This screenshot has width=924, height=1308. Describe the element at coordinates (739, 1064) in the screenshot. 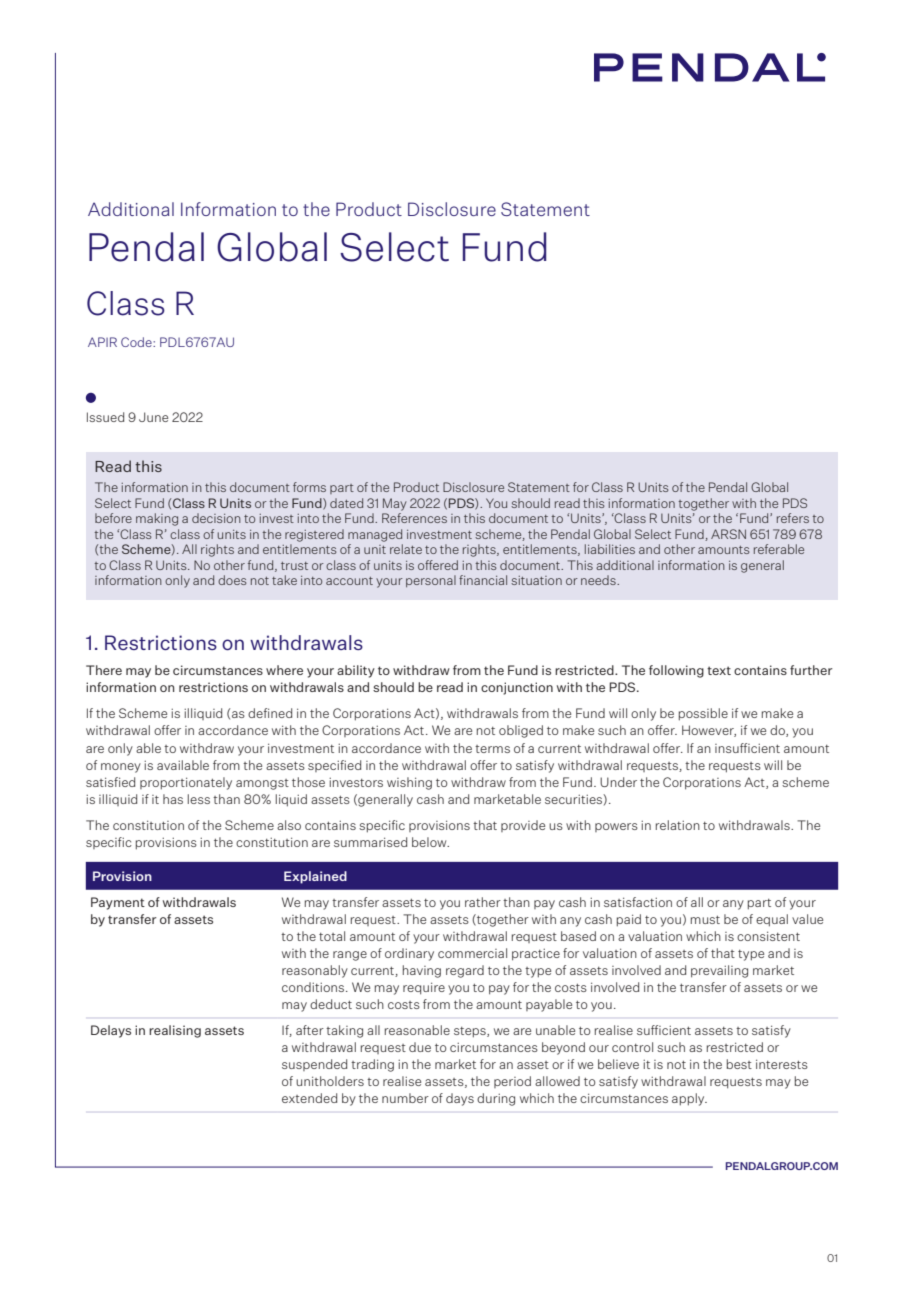

I see `best` at that location.
